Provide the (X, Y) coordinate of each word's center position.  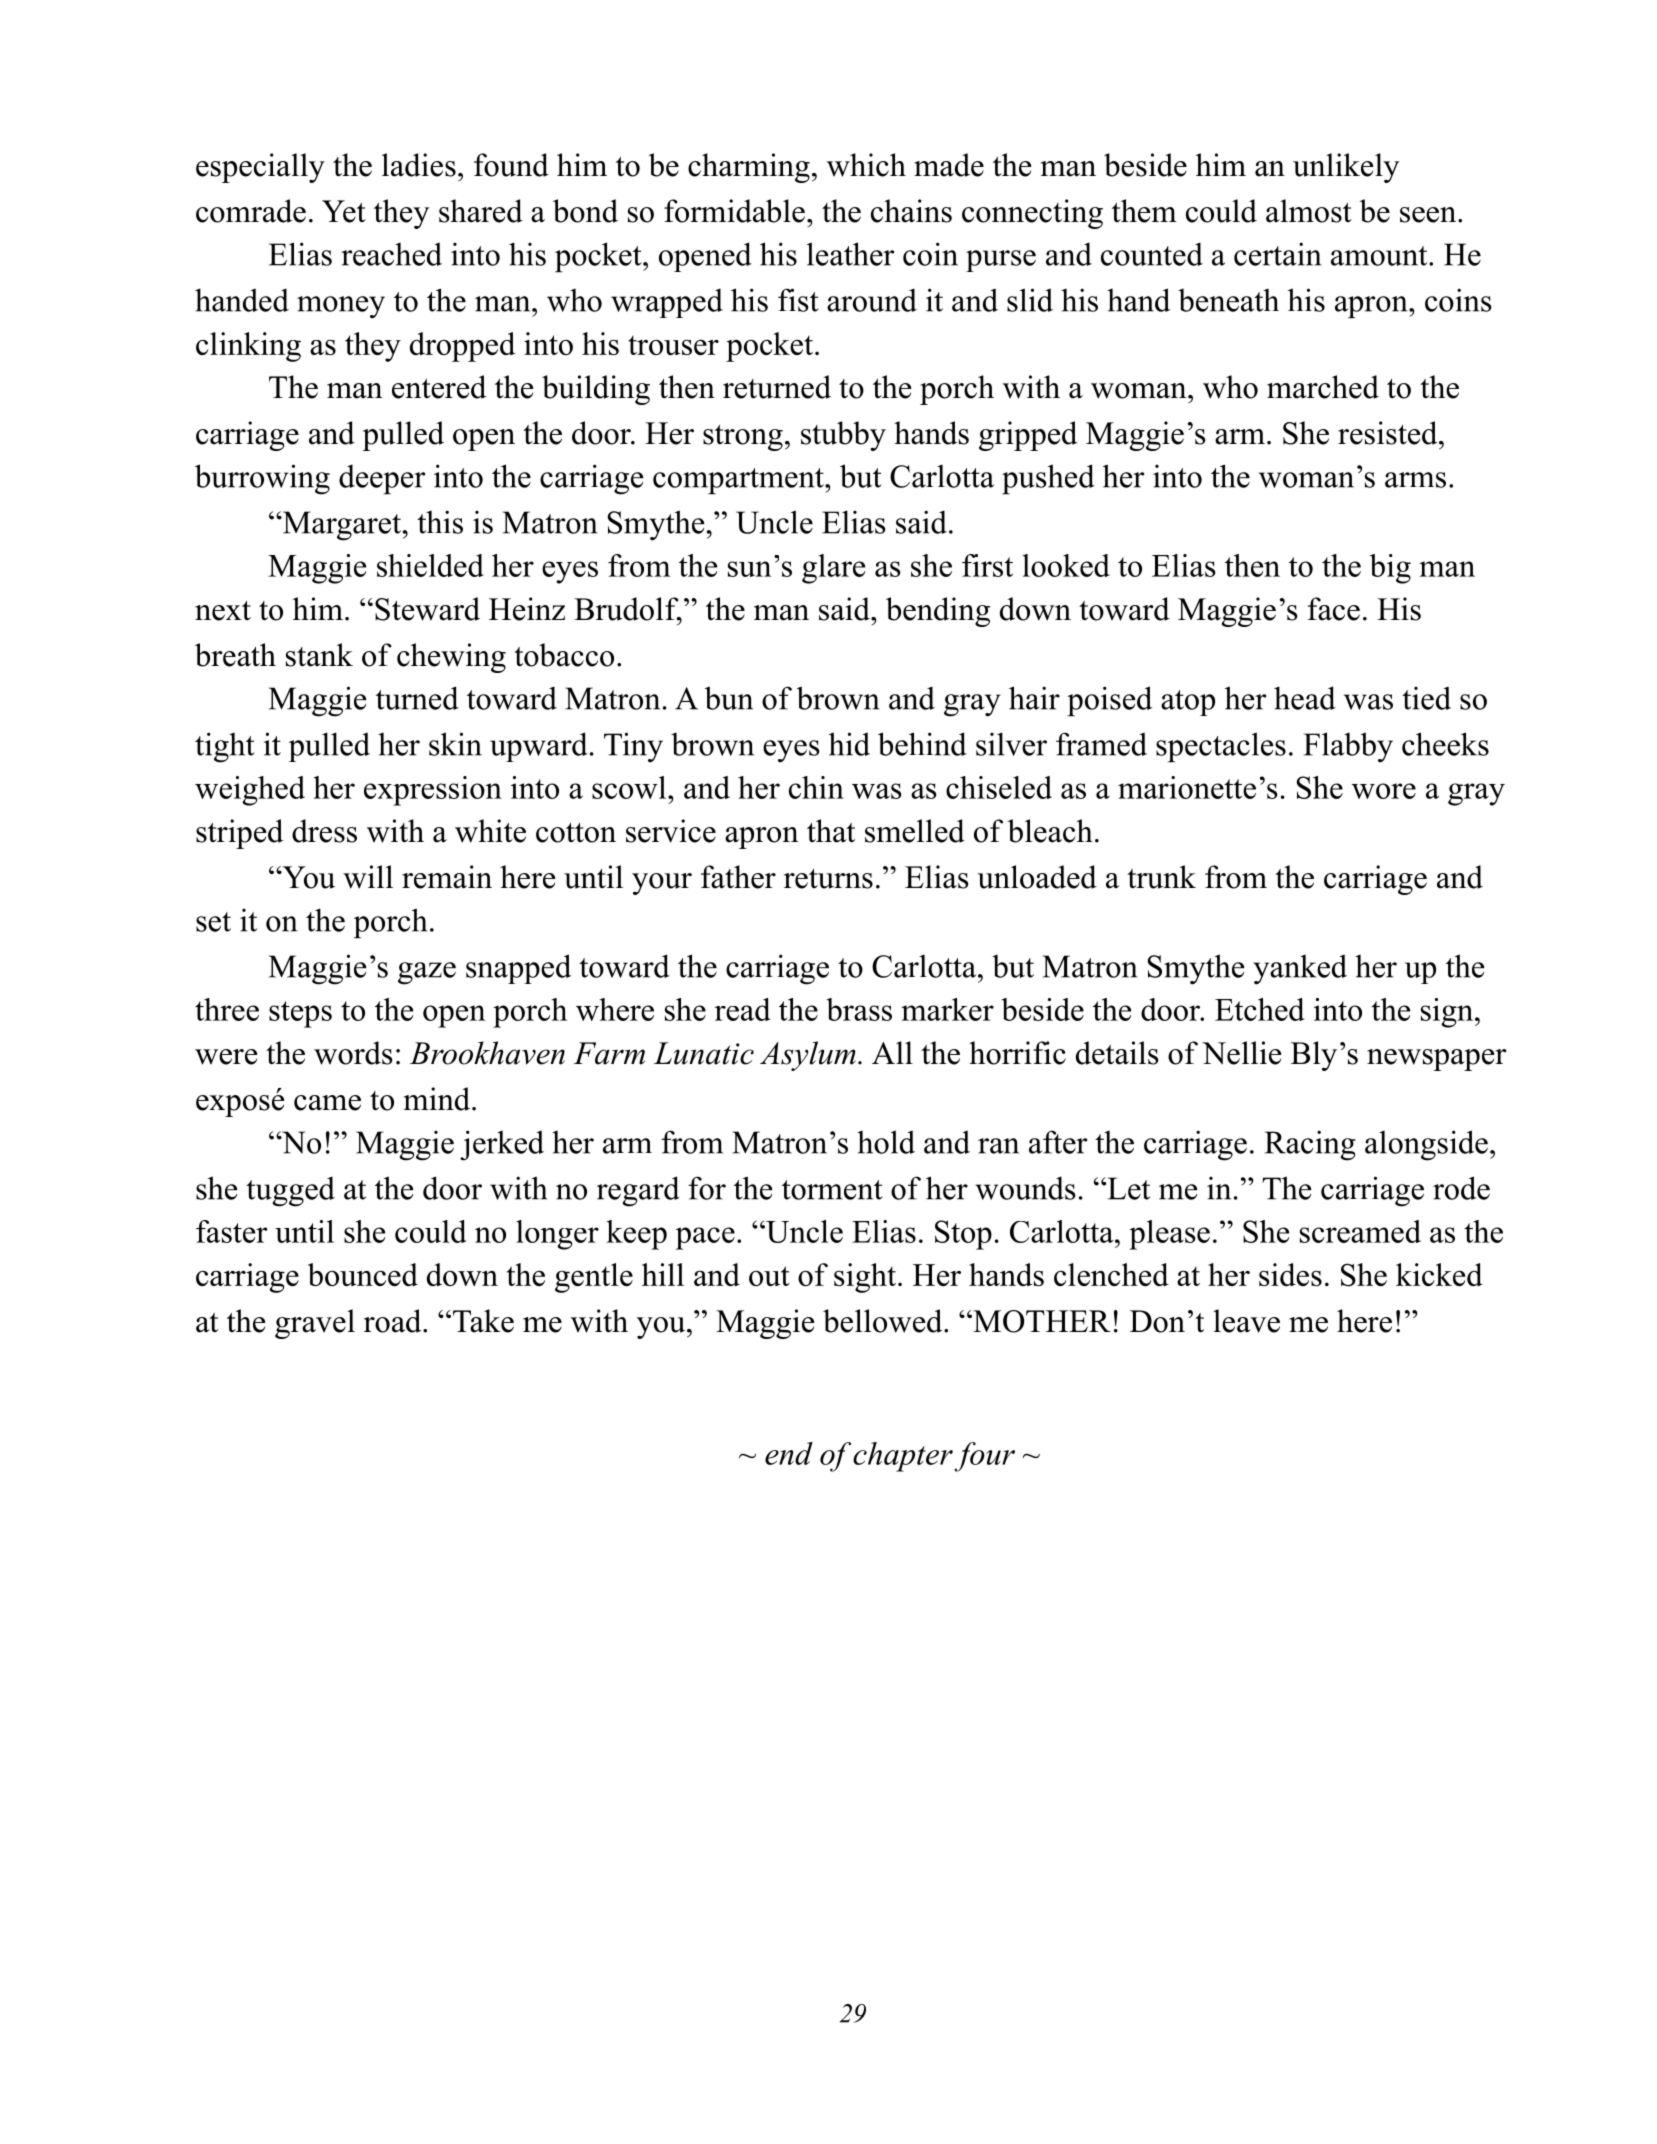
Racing (1310, 1145)
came (327, 1103)
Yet (344, 211)
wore (1384, 791)
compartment (739, 481)
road (394, 1321)
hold (886, 1142)
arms (1415, 480)
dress (324, 831)
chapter (903, 1457)
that (831, 831)
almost (1309, 211)
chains (911, 211)
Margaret (341, 526)
